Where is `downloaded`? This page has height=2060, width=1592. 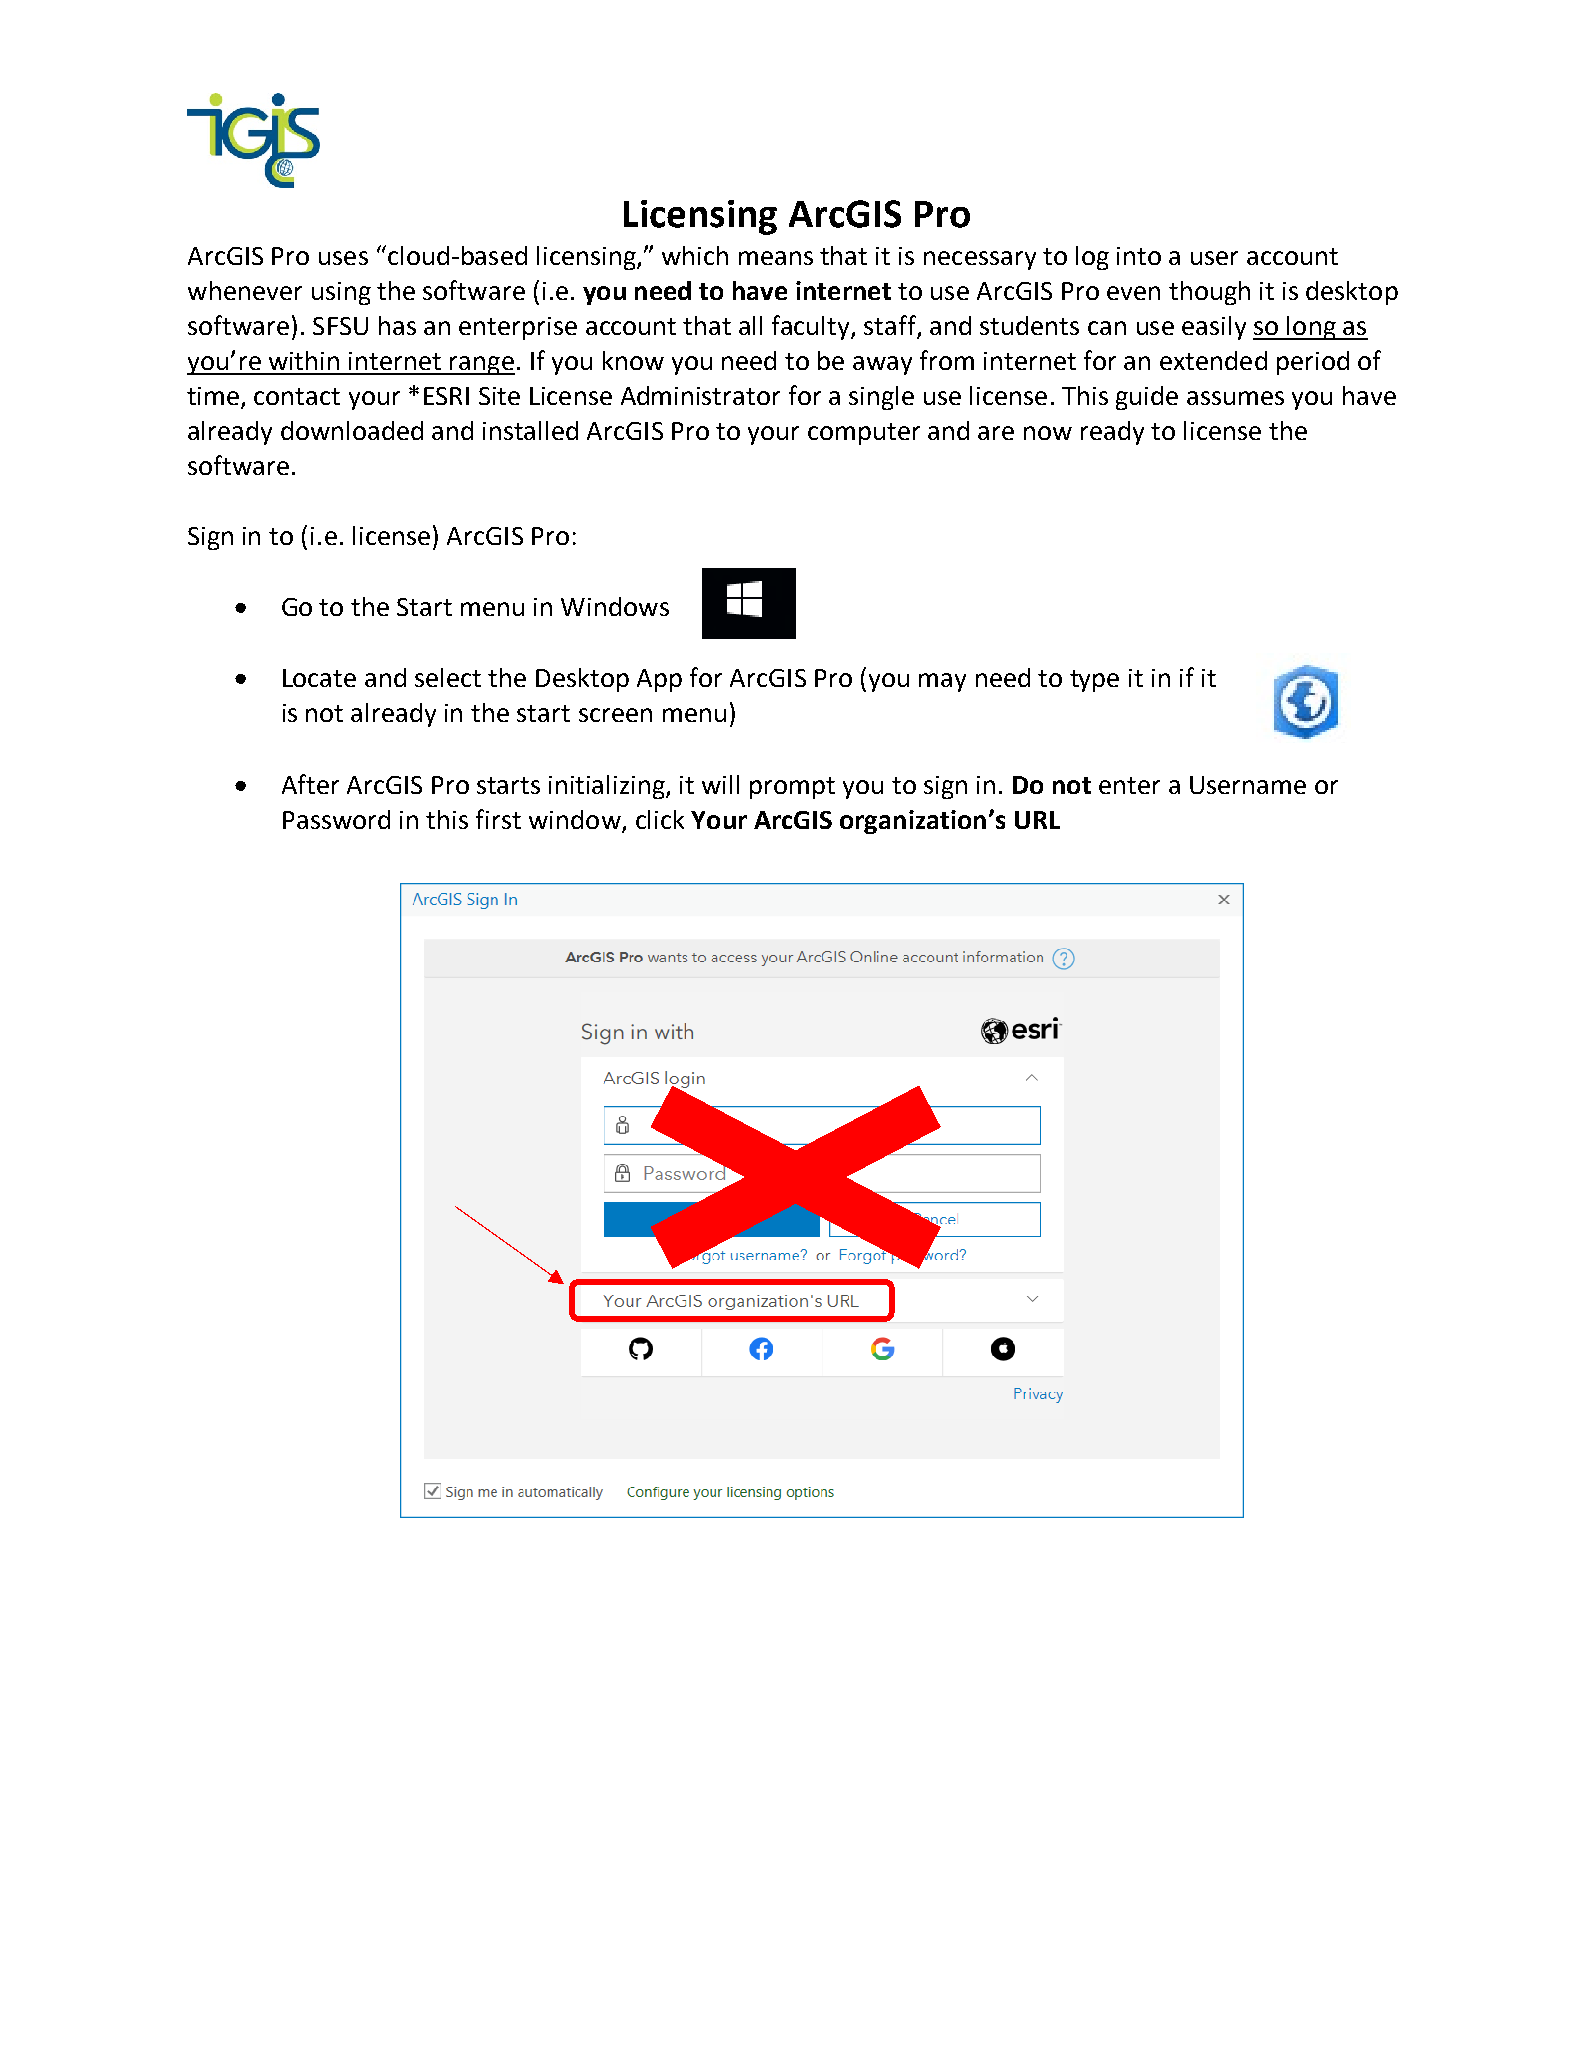
downloaded is located at coordinates (352, 430).
